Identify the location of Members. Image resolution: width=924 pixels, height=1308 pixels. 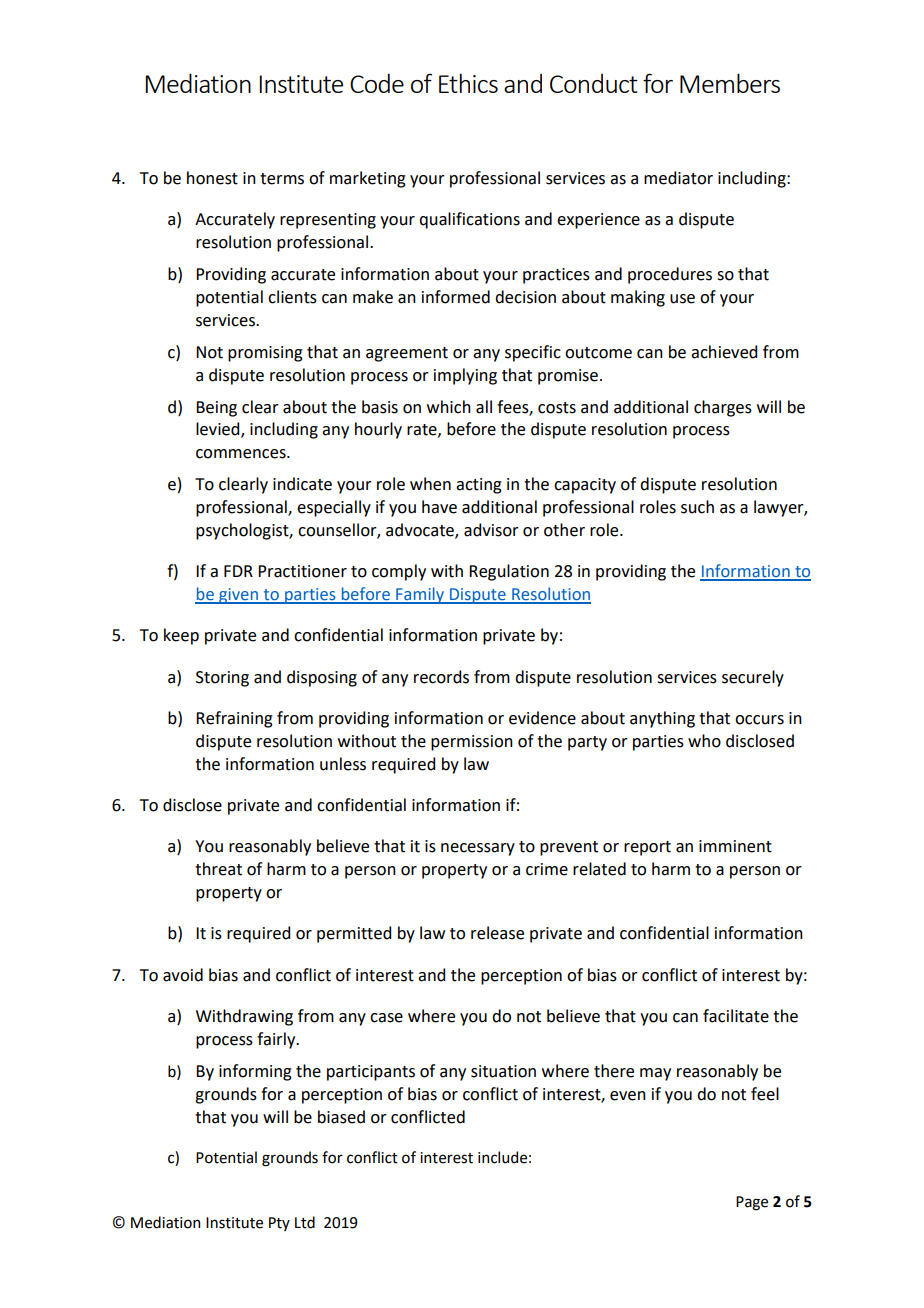
(730, 83).
